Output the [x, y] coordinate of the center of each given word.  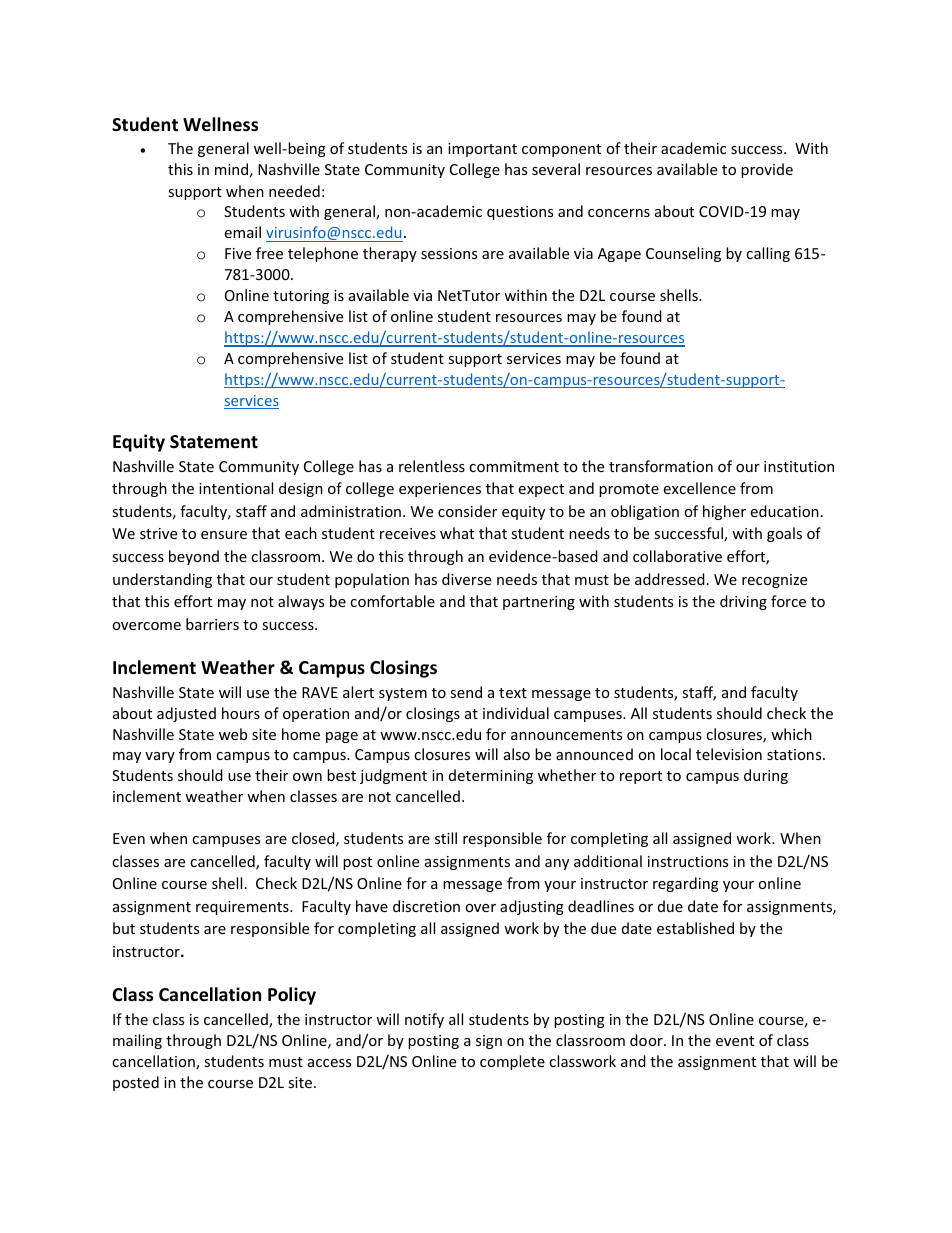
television [729, 754]
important [482, 150]
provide [767, 170]
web [233, 734]
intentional [236, 488]
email [242, 232]
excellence [699, 488]
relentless [432, 466]
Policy [292, 996]
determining [491, 776]
